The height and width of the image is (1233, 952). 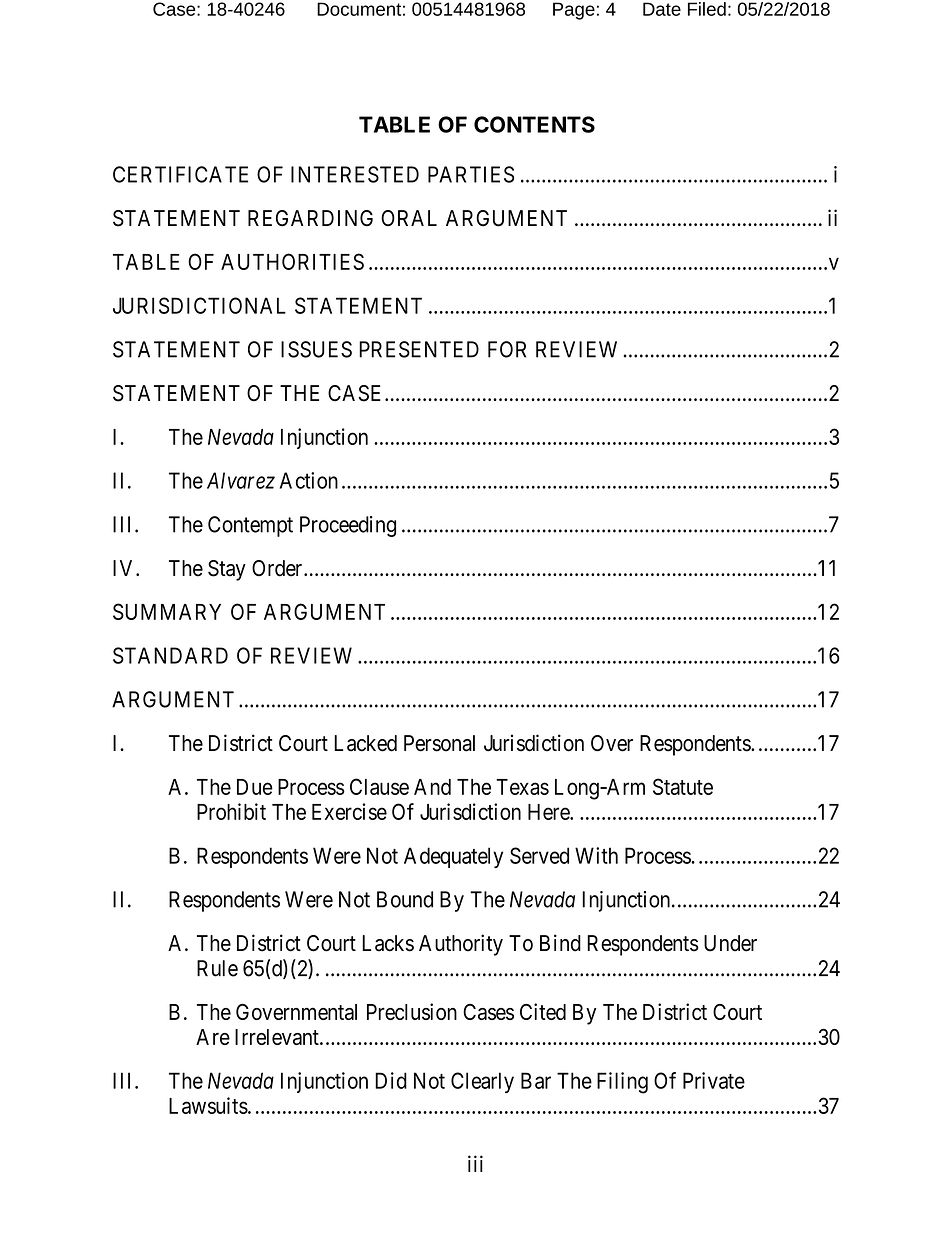 I want to click on Filing, so click(x=622, y=1083).
